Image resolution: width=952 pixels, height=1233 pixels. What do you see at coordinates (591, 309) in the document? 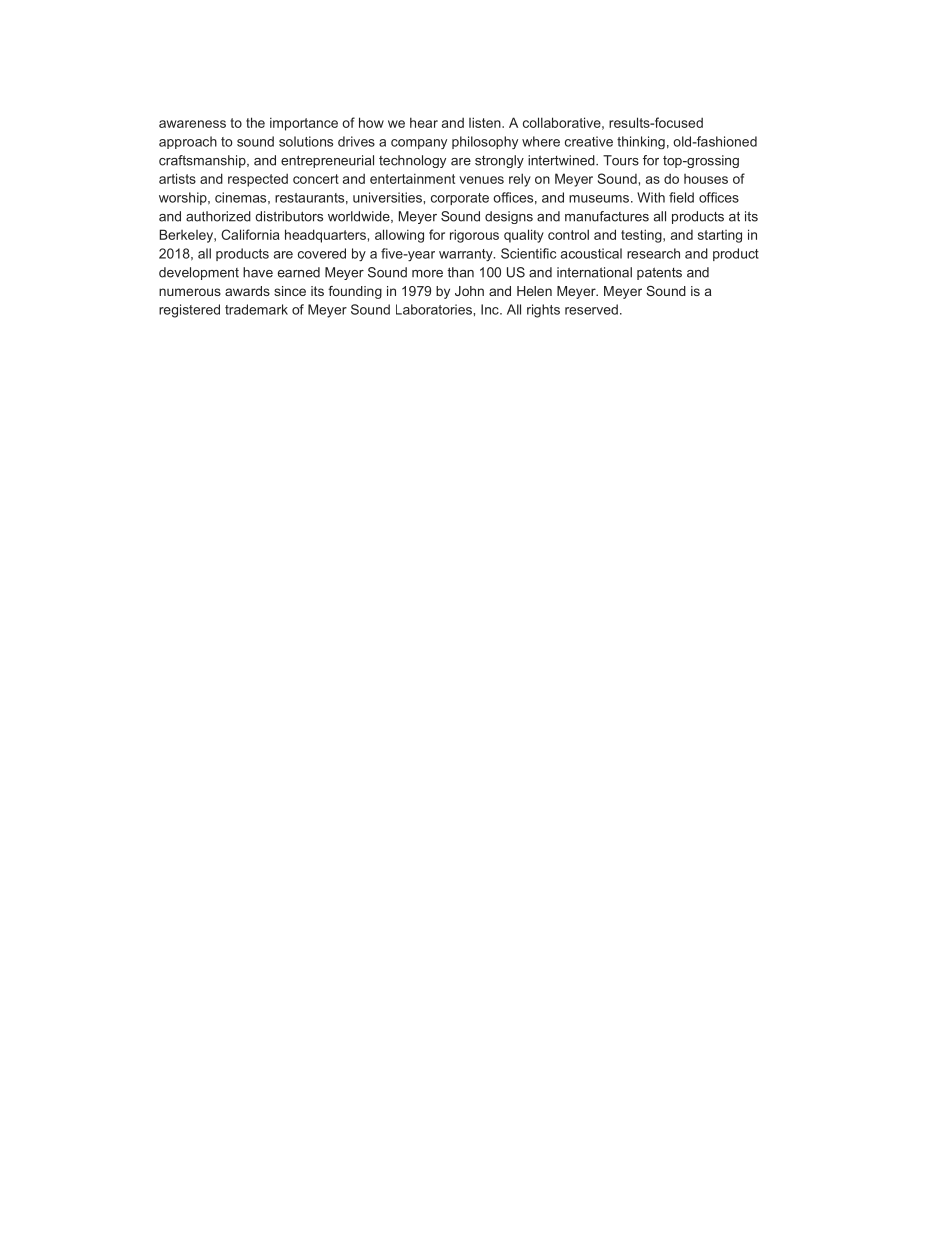
I see `reserved` at bounding box center [591, 309].
